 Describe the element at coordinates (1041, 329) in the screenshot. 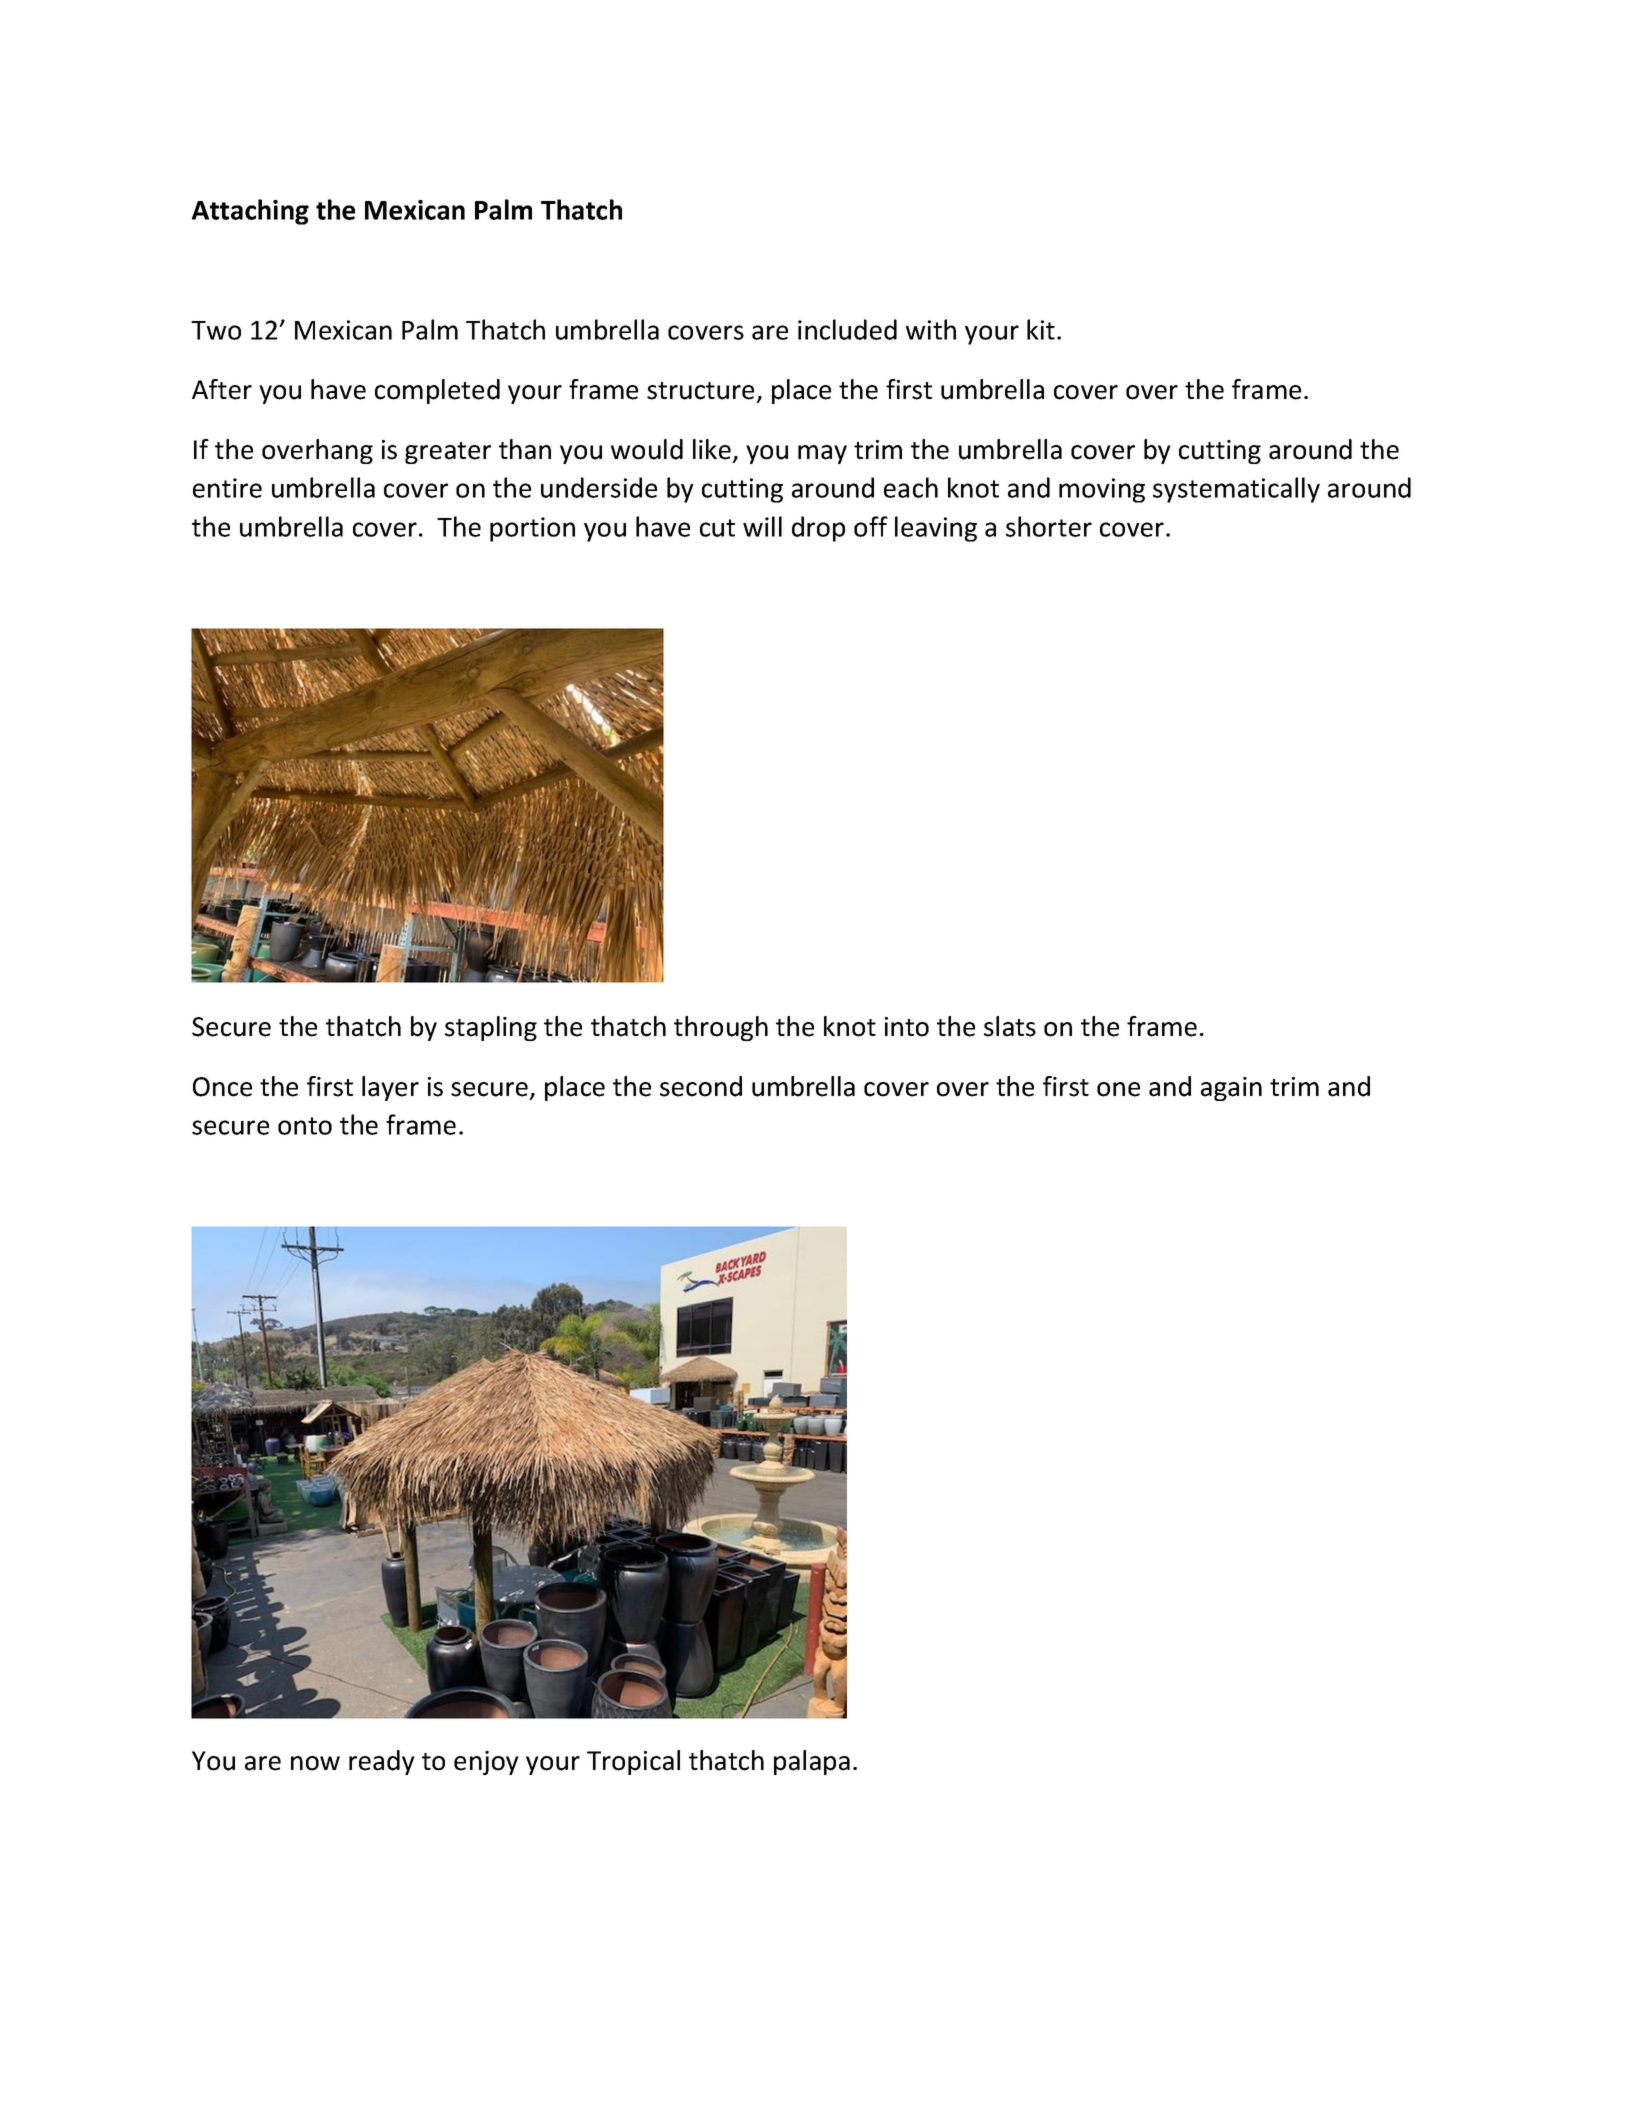

I see `kit` at that location.
